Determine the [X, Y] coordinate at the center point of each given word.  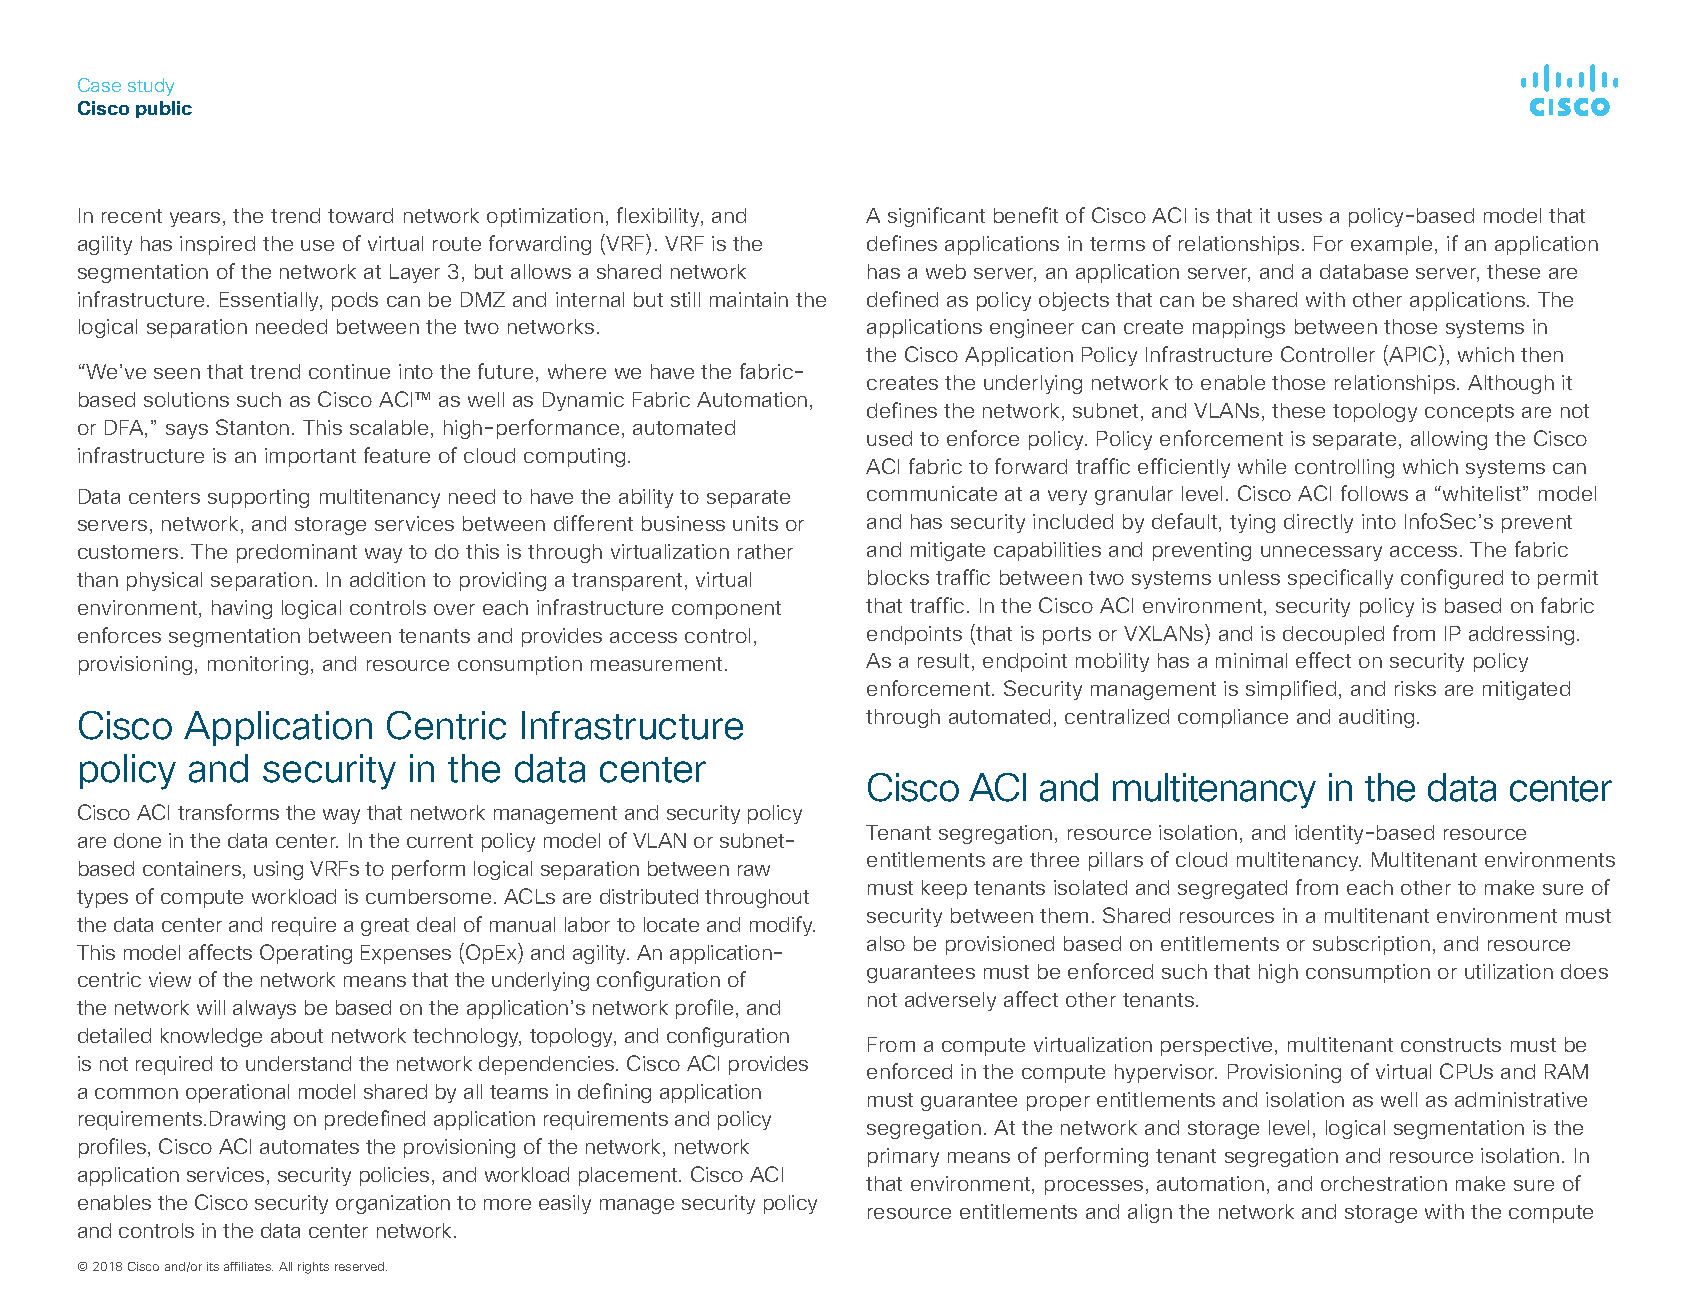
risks [1415, 688]
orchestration [1384, 1183]
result [943, 660]
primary [903, 1157]
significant [936, 217]
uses [1300, 217]
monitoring [258, 665]
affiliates [248, 1266]
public [164, 109]
